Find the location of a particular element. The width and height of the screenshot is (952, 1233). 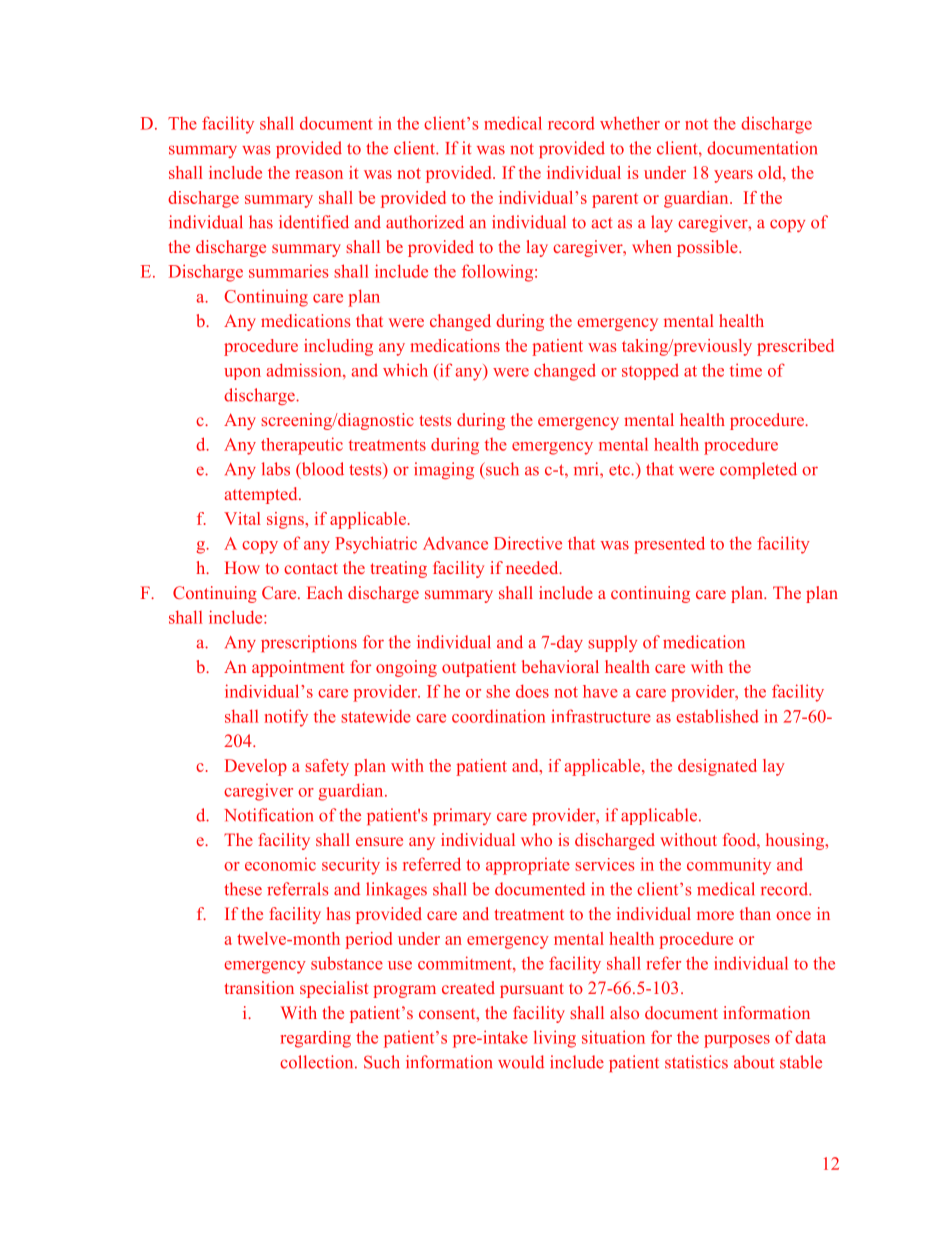

purposes is located at coordinates (737, 1041).
